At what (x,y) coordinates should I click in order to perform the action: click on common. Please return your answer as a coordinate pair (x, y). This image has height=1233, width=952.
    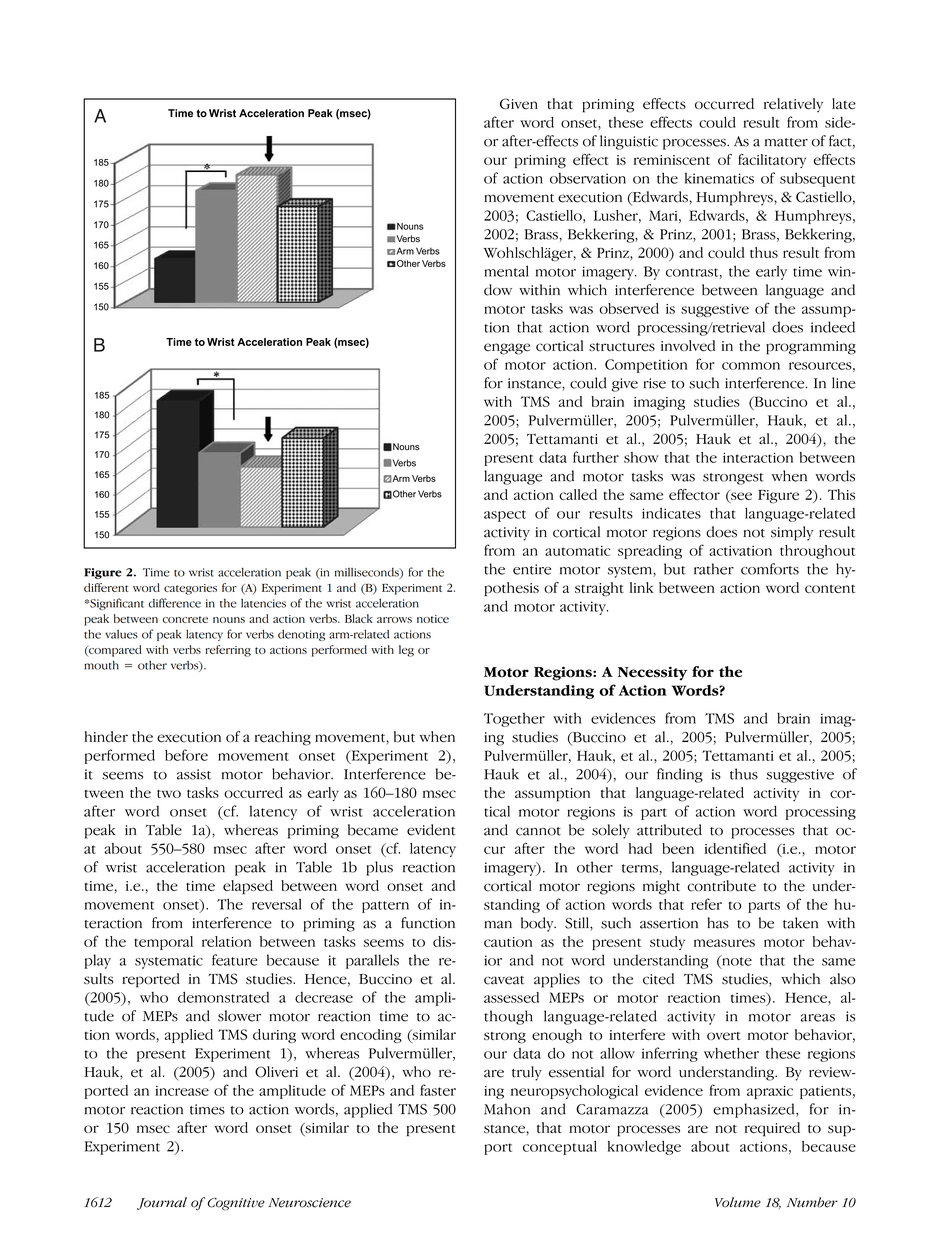
    Looking at the image, I should click on (751, 366).
